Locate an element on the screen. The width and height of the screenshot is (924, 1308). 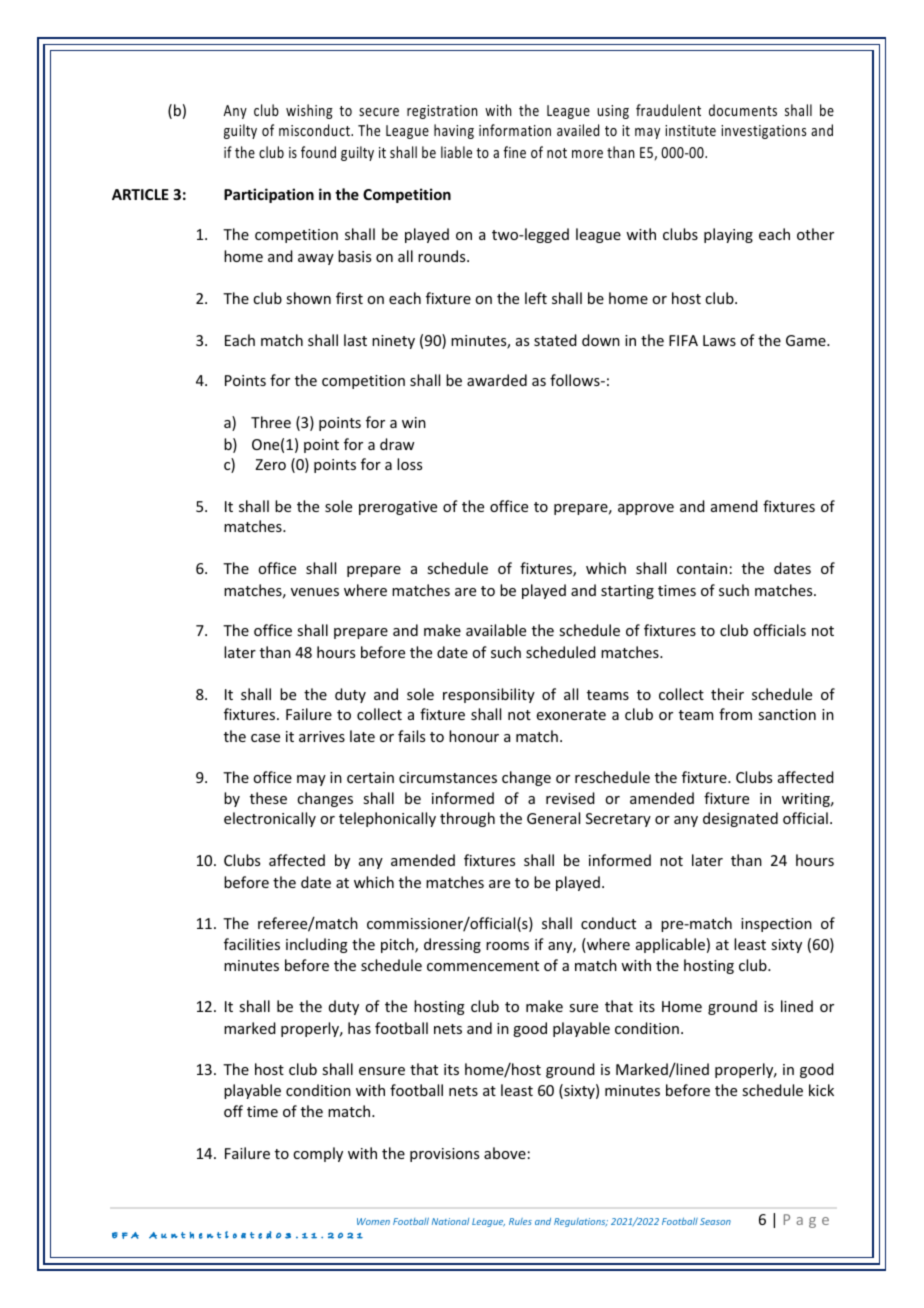
comply is located at coordinates (318, 1154).
